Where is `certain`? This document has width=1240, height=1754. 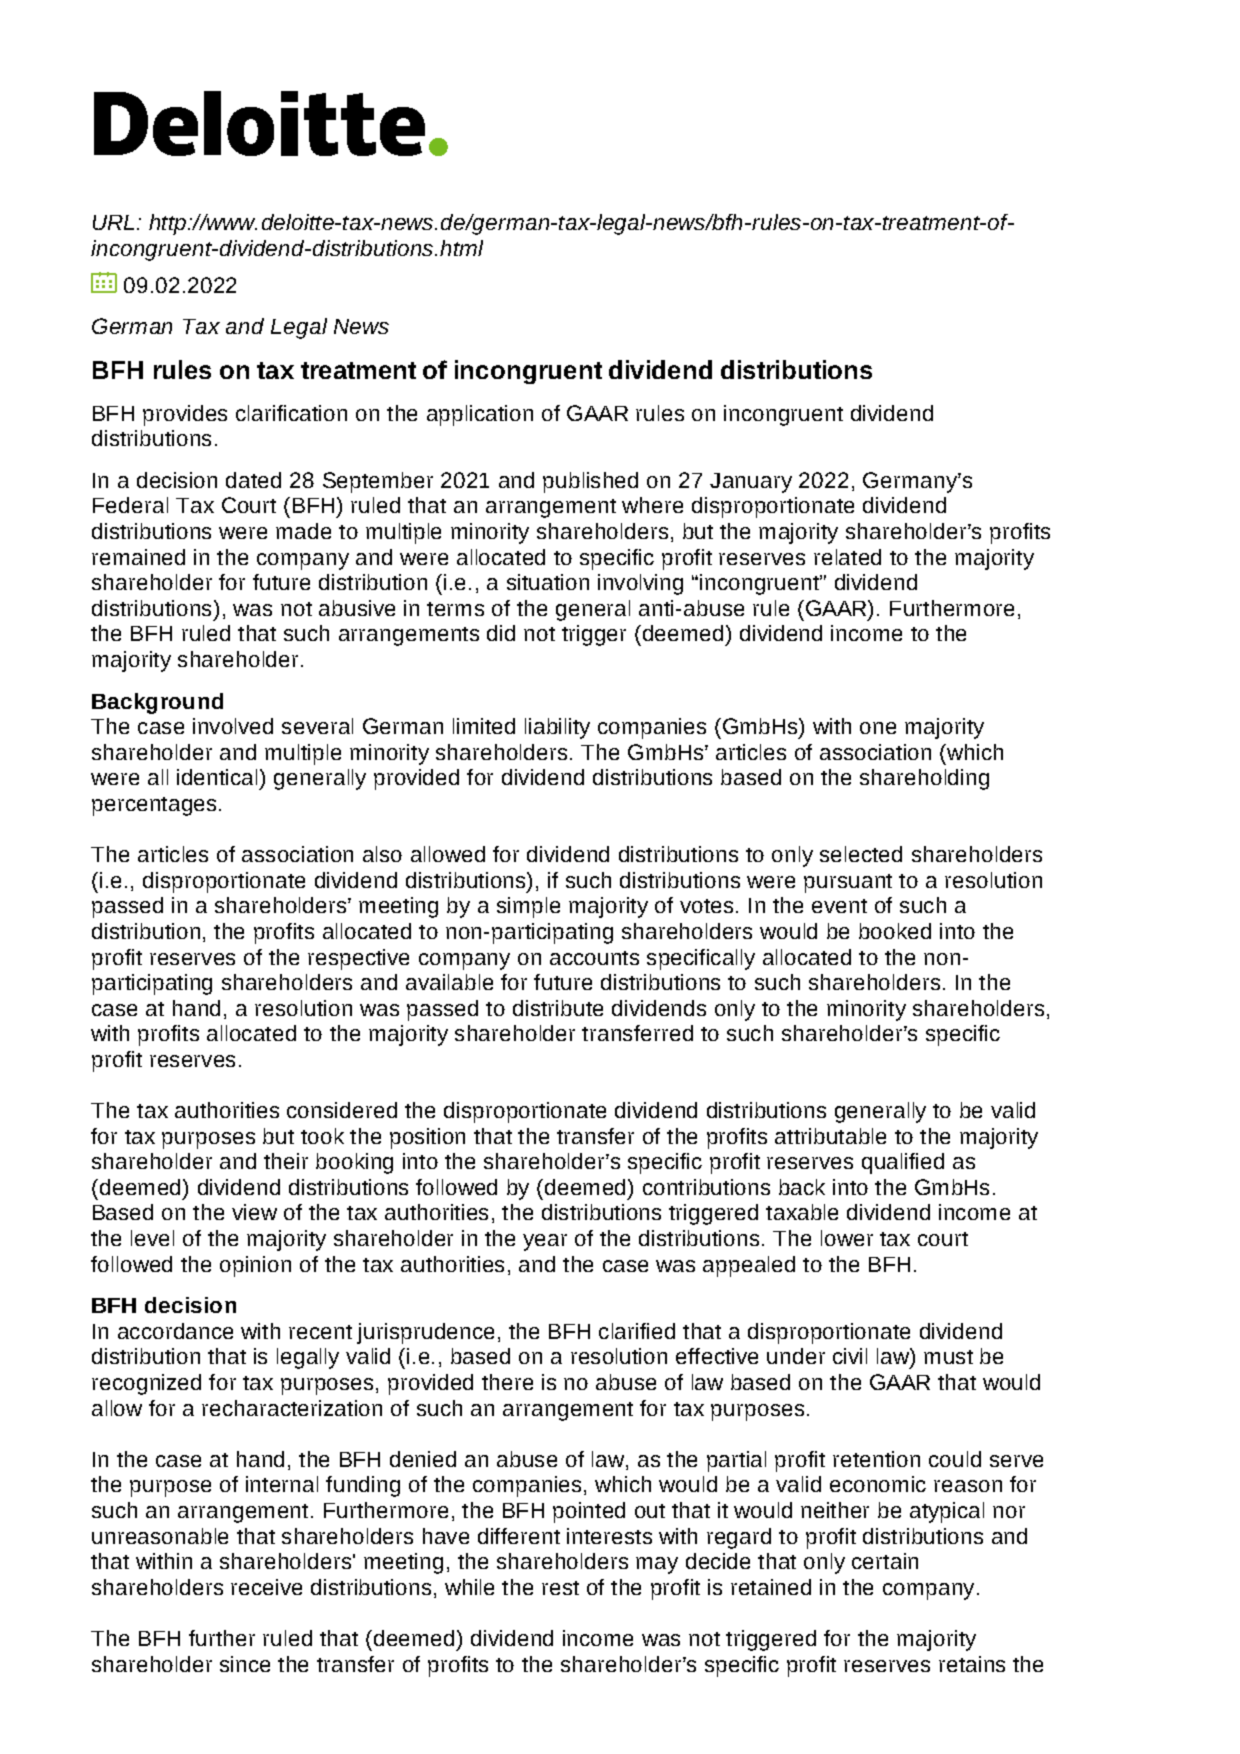 certain is located at coordinates (885, 1561).
